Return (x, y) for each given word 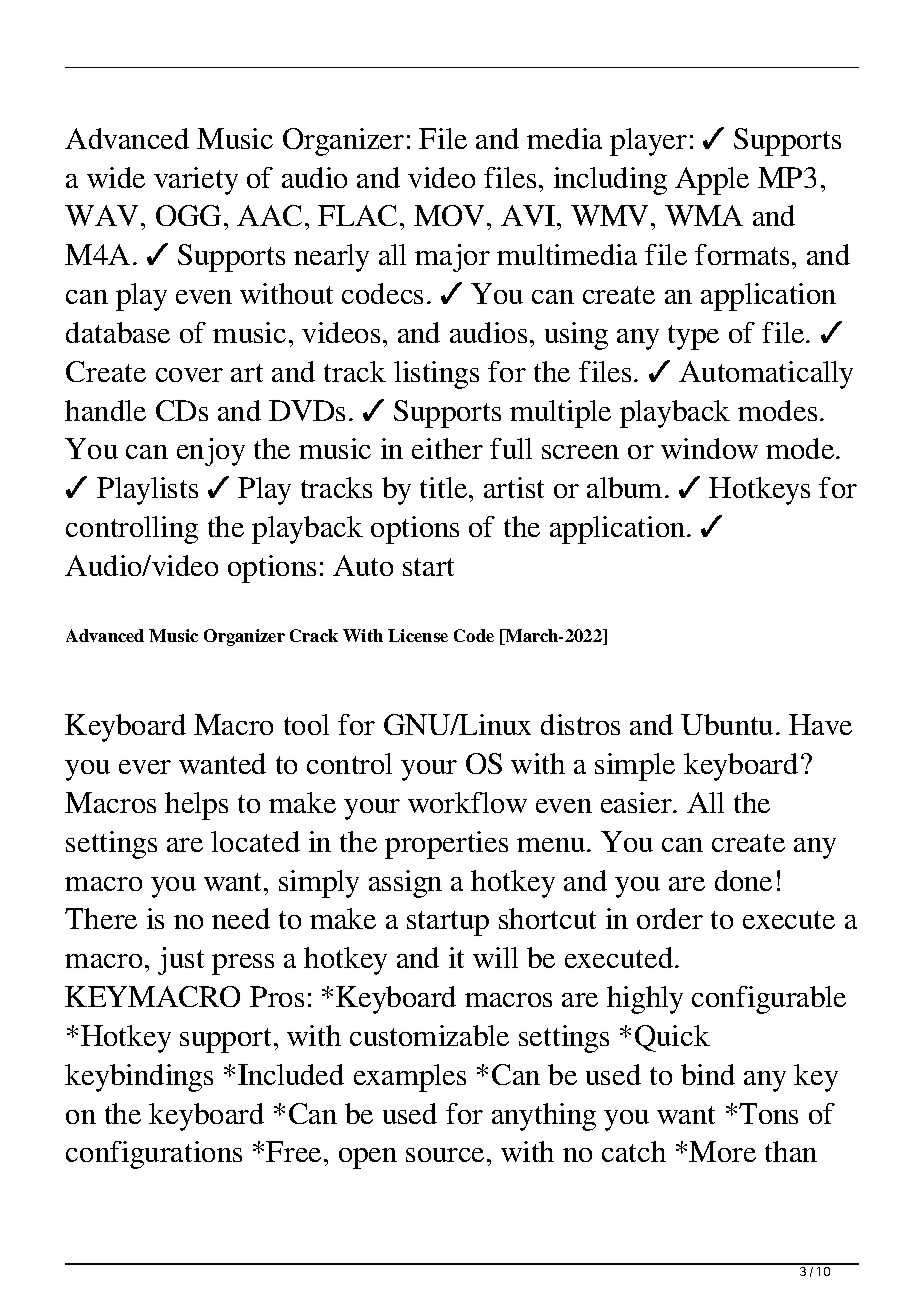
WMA (704, 215)
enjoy (211, 452)
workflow (467, 802)
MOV (451, 215)
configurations (154, 1155)
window (709, 448)
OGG (190, 215)
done (743, 880)
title (445, 487)
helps (196, 806)
